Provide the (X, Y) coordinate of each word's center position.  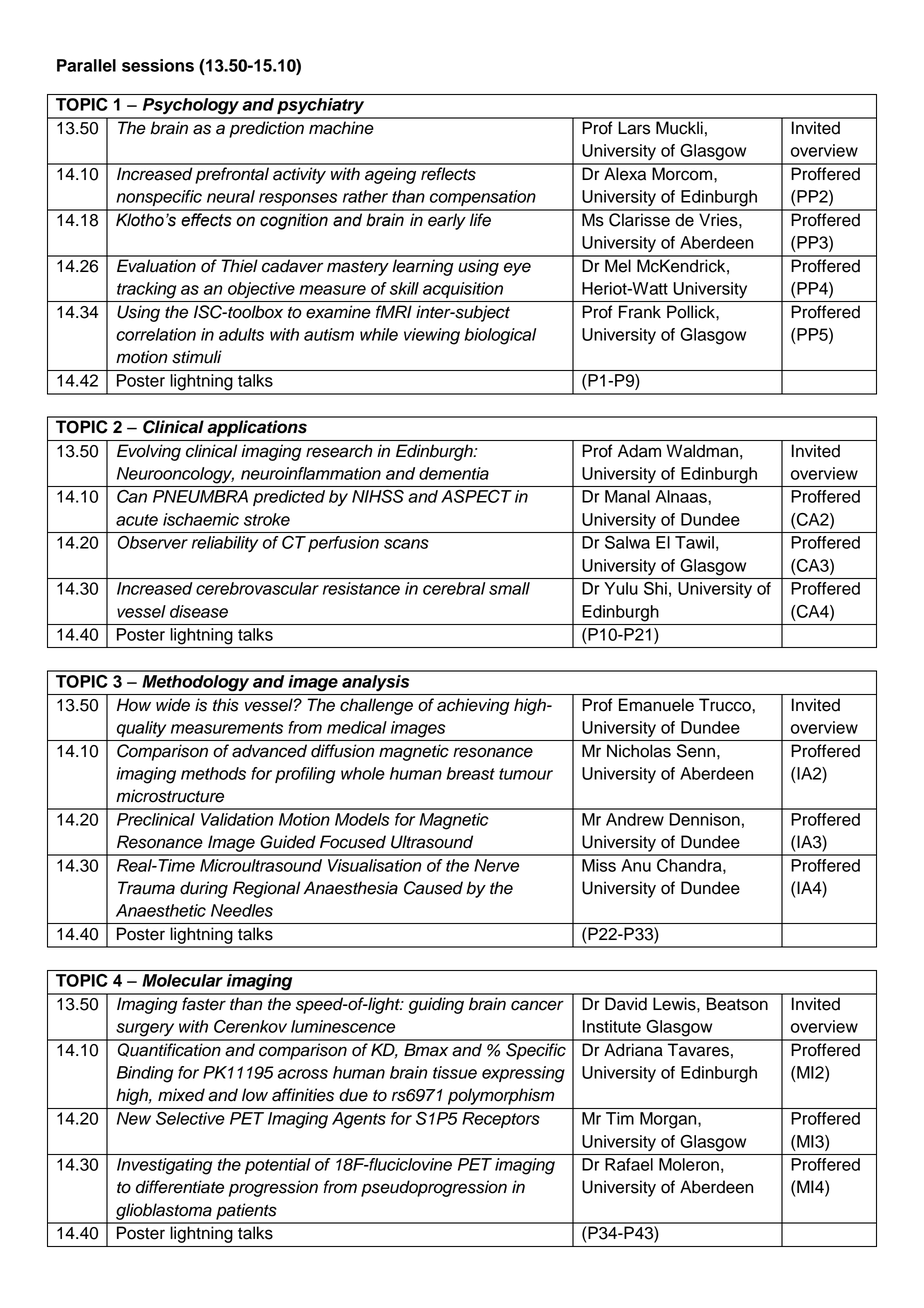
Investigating (164, 1166)
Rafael (629, 1164)
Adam (639, 451)
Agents (359, 1120)
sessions (158, 65)
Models (362, 819)
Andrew (635, 819)
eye (517, 269)
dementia (454, 473)
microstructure (170, 796)
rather (365, 196)
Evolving (149, 452)
